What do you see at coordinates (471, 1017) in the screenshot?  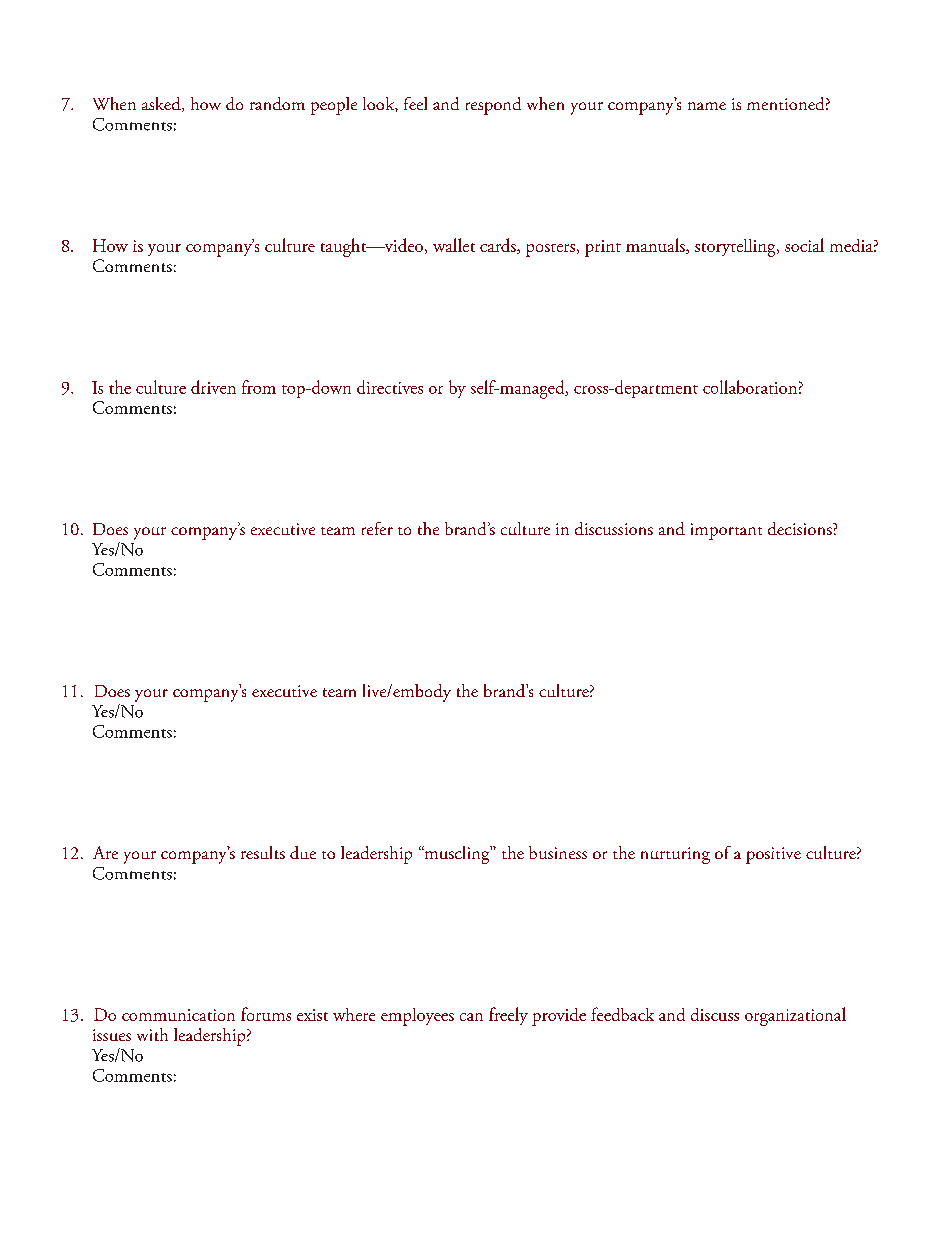 I see `can` at bounding box center [471, 1017].
